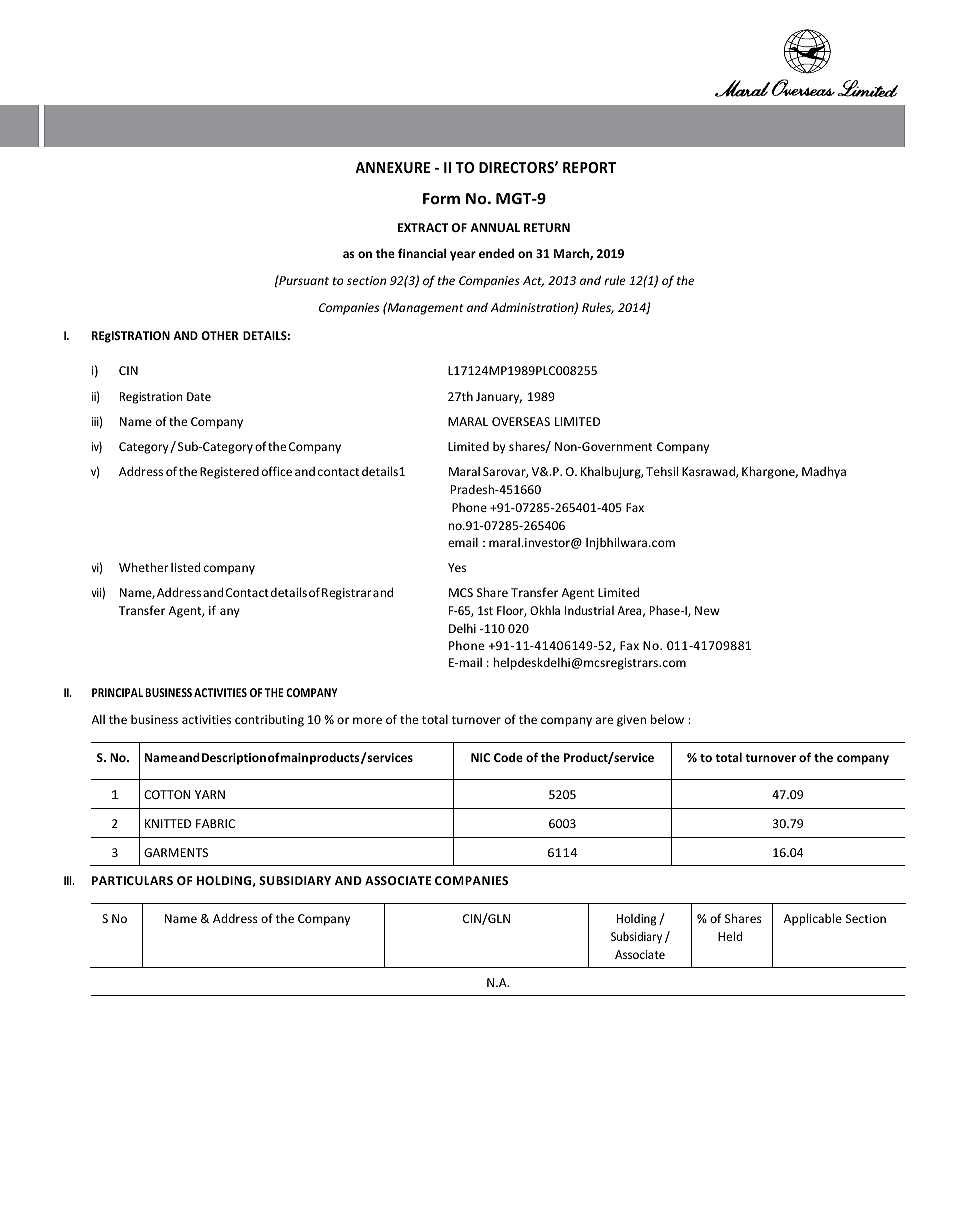 The width and height of the image is (968, 1232). I want to click on Madhya, so click(824, 472).
